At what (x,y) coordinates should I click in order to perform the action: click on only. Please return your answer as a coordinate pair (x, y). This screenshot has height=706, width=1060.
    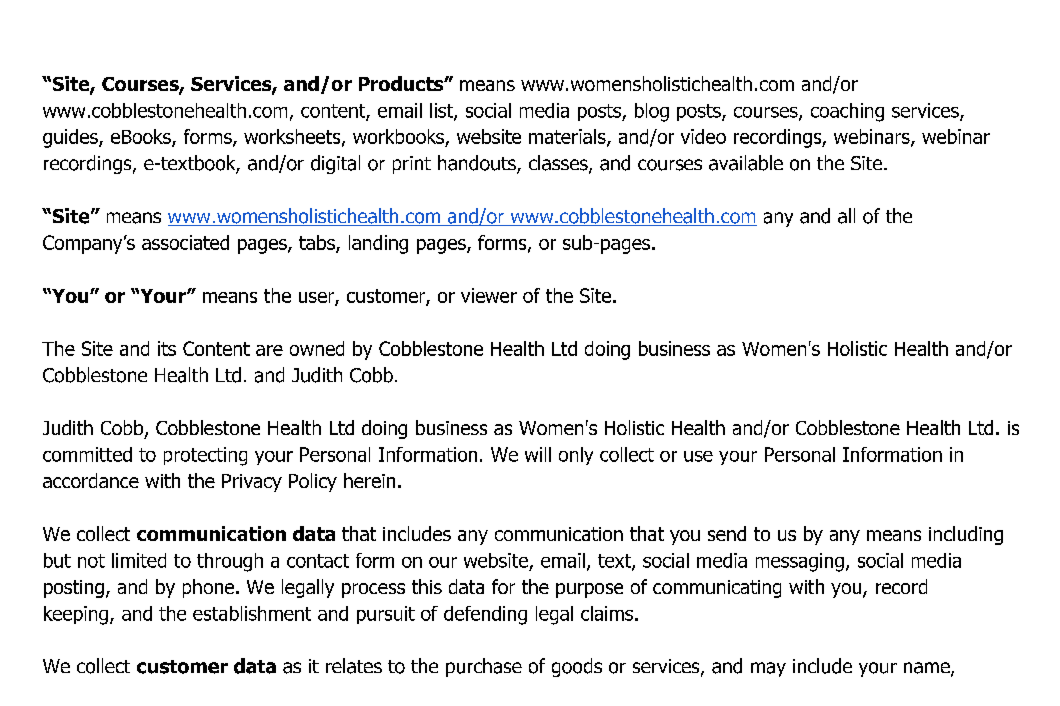
    Looking at the image, I should click on (576, 456).
